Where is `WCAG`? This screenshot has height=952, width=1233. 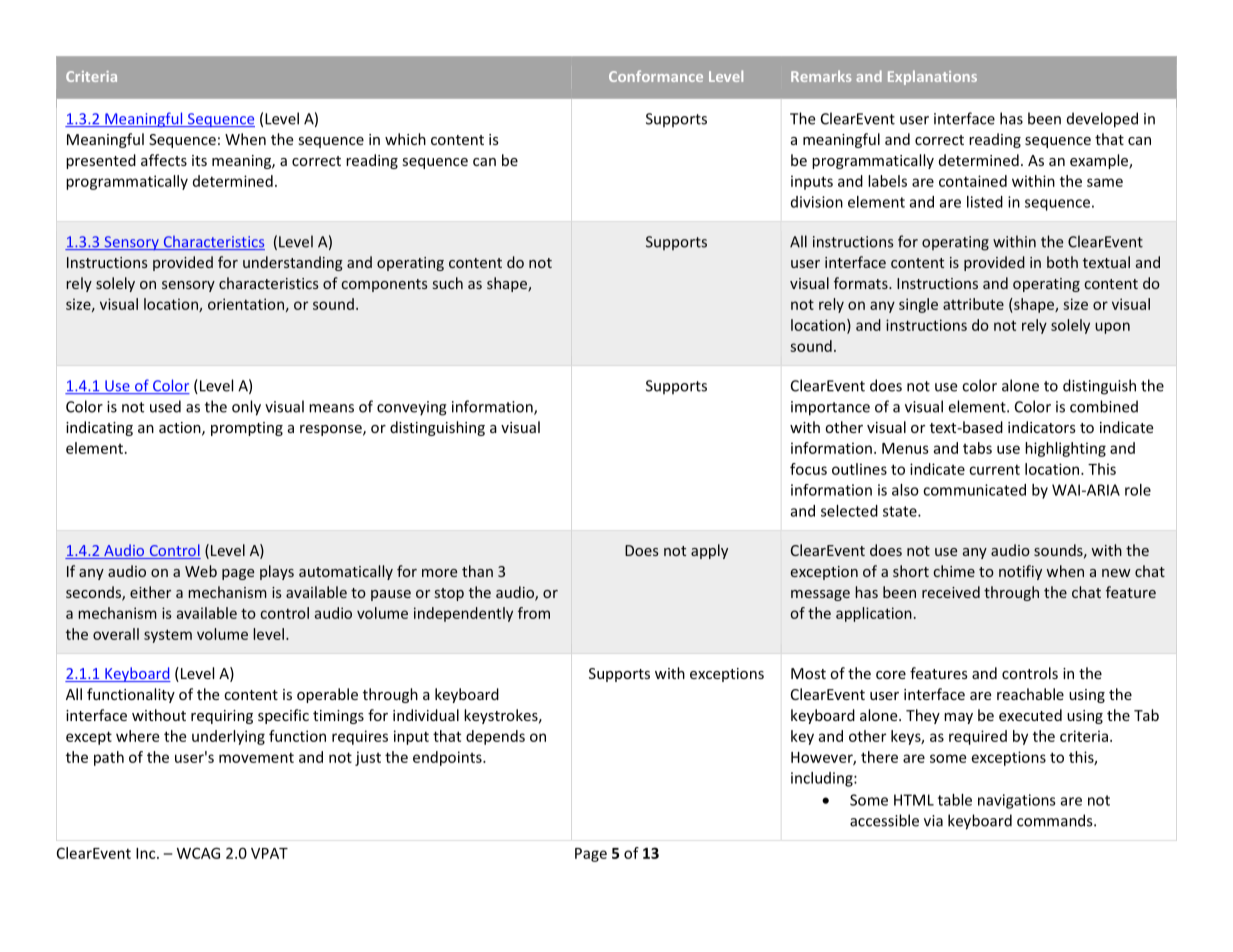
WCAG is located at coordinates (198, 853).
